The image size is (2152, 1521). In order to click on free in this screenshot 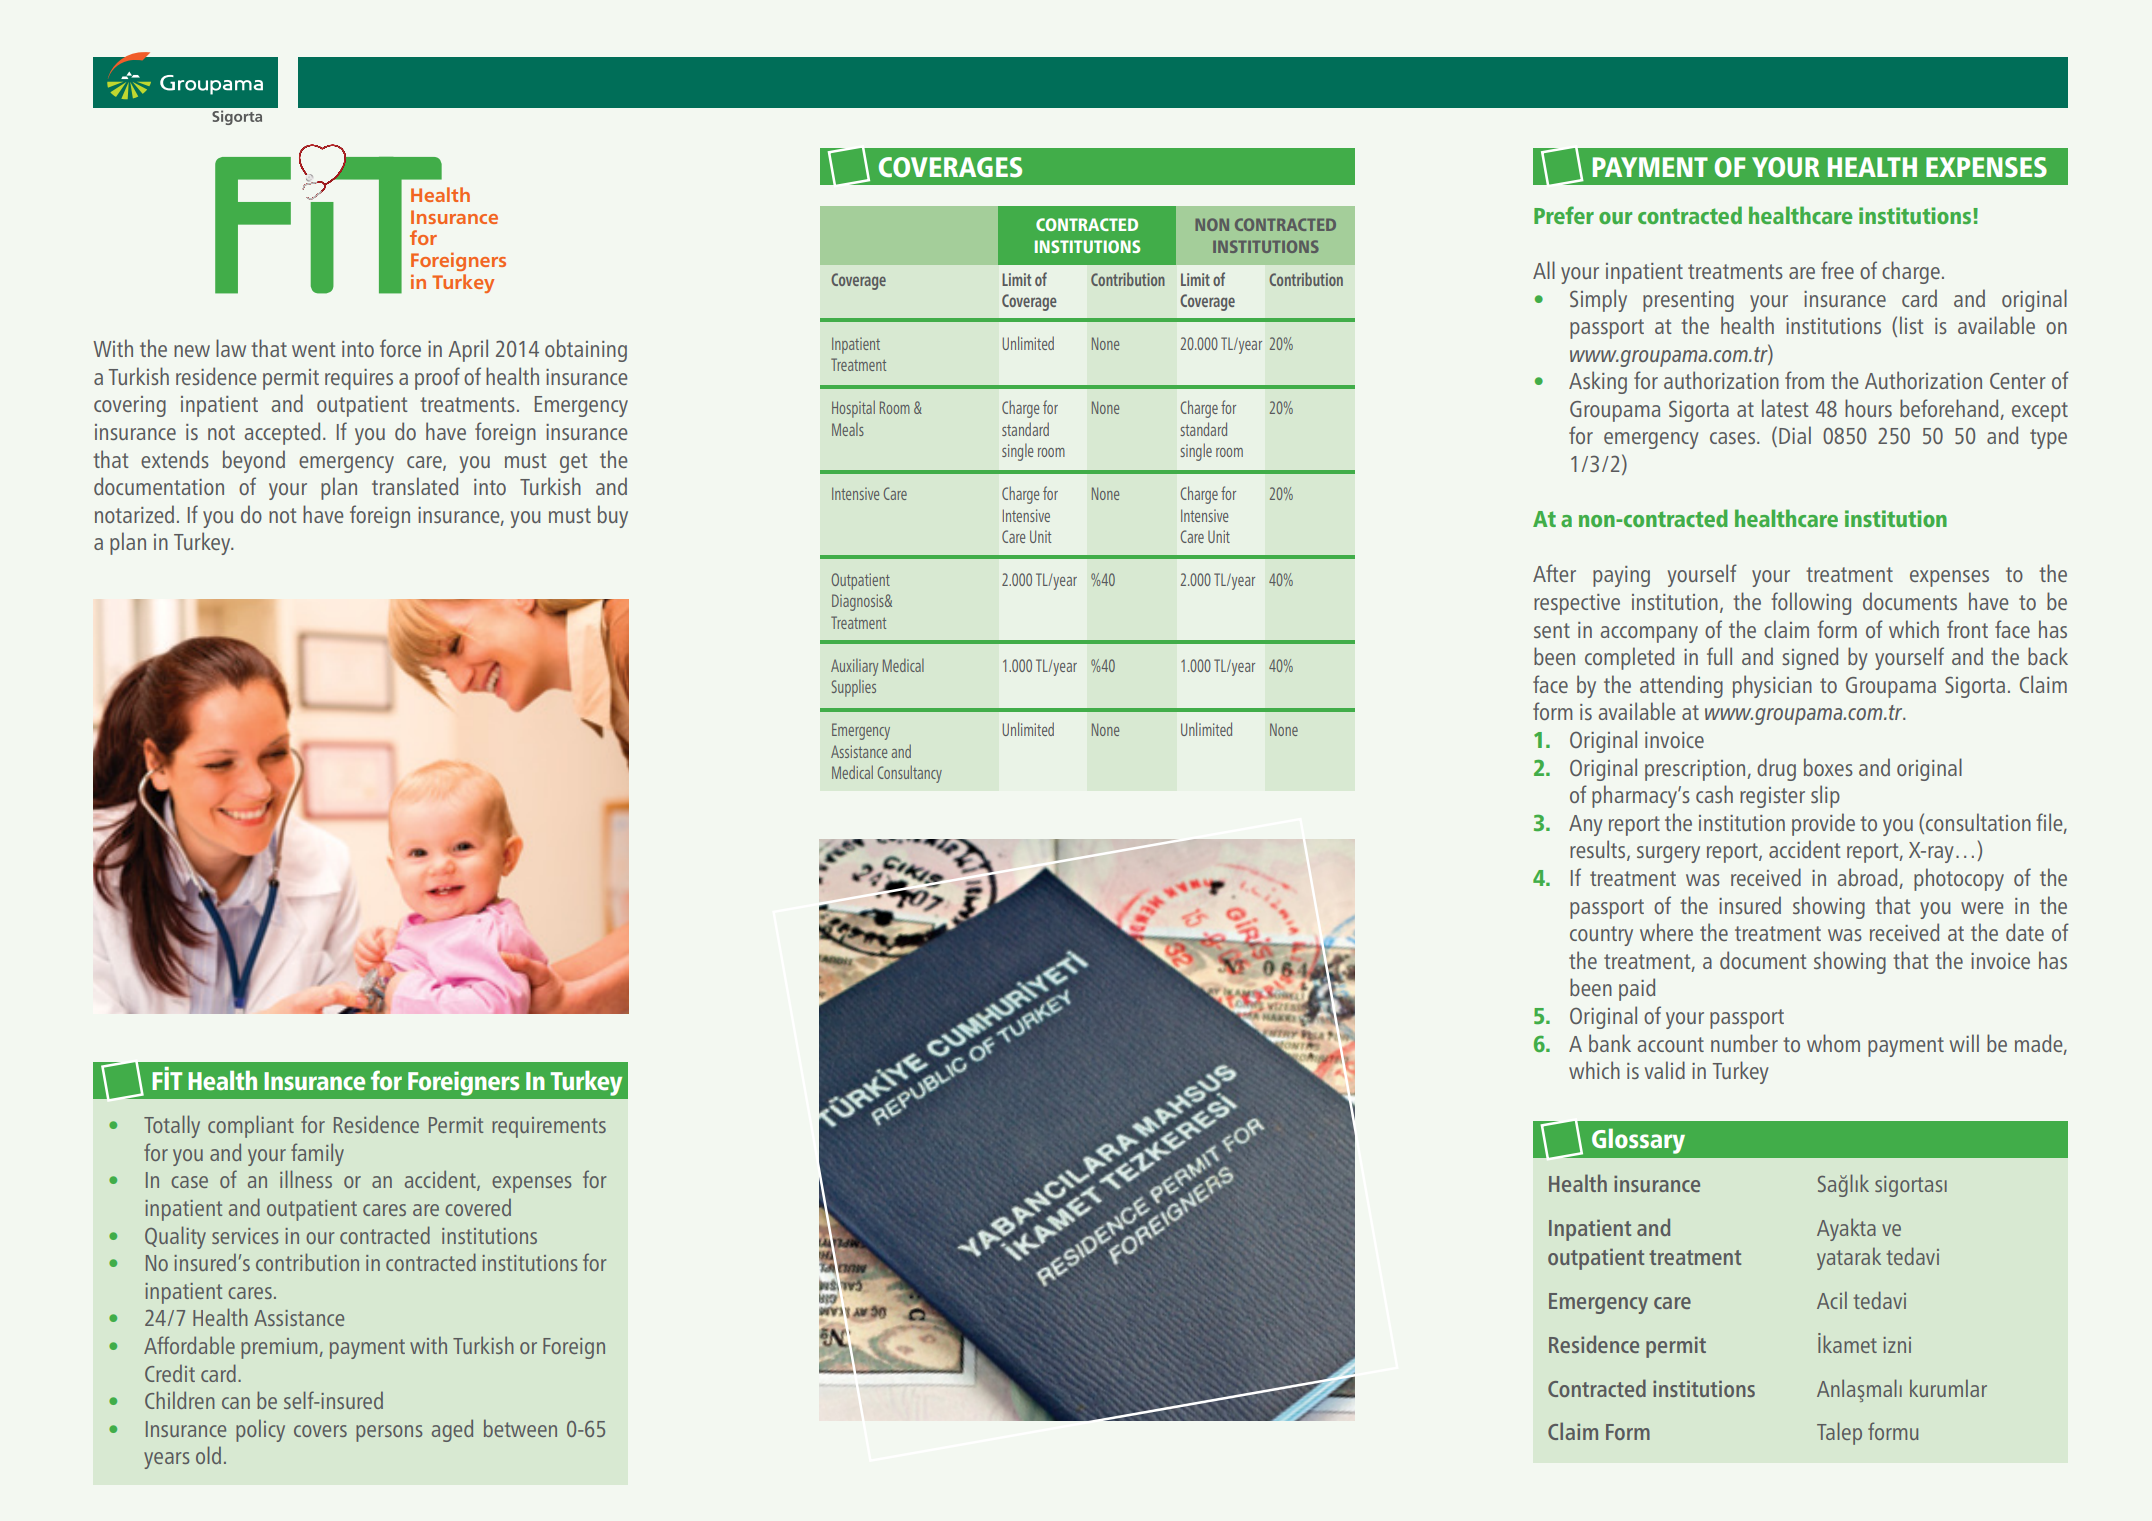, I will do `click(1837, 270)`.
